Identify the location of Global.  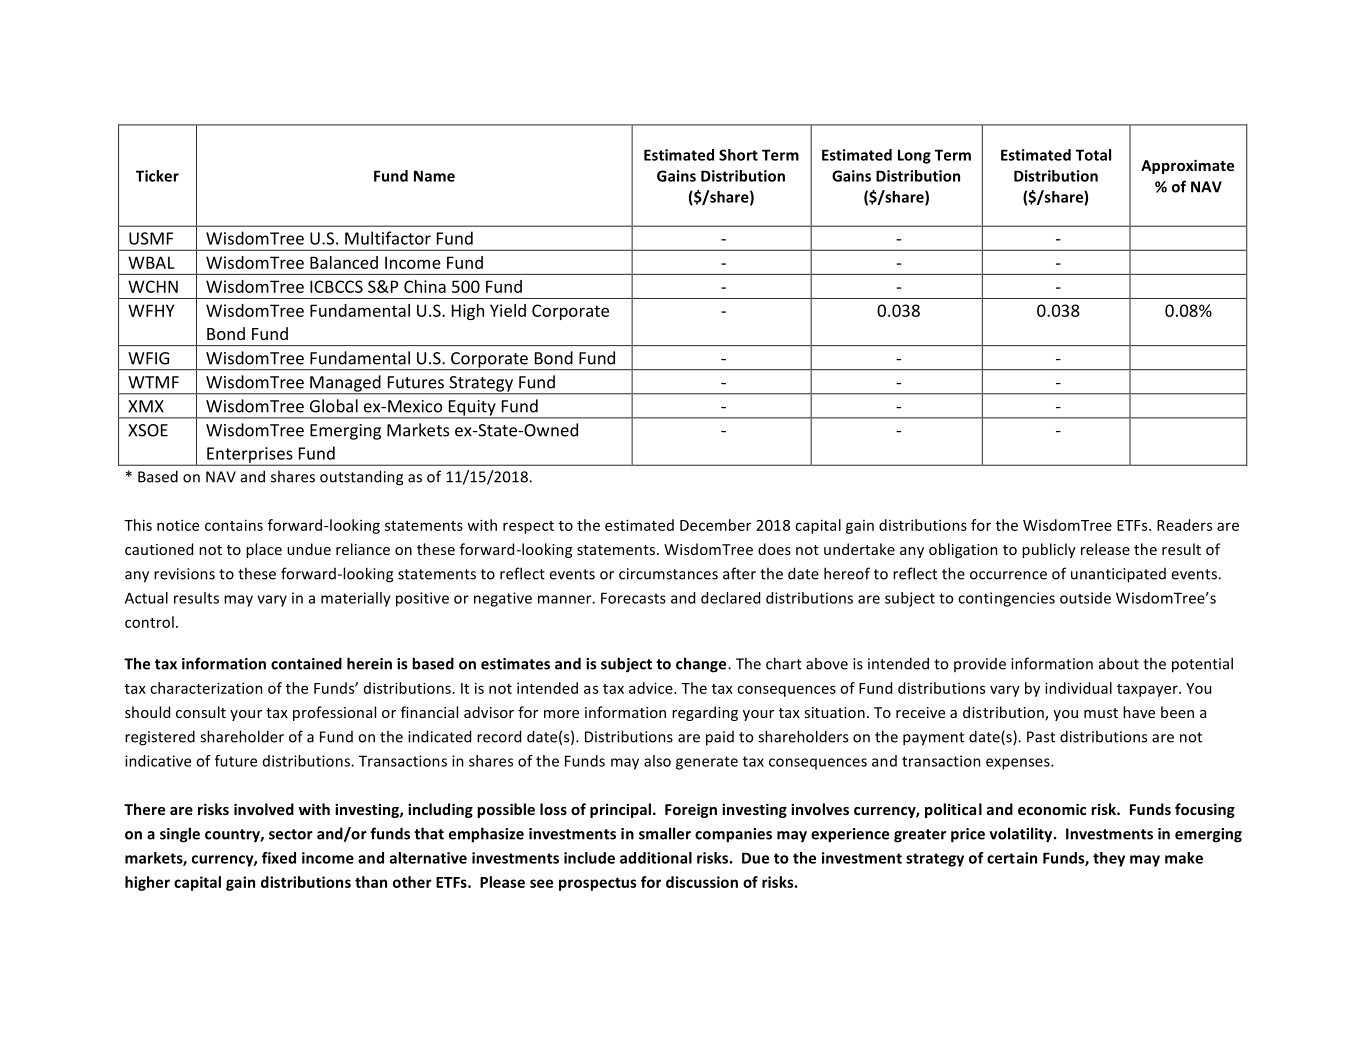
(334, 406).
